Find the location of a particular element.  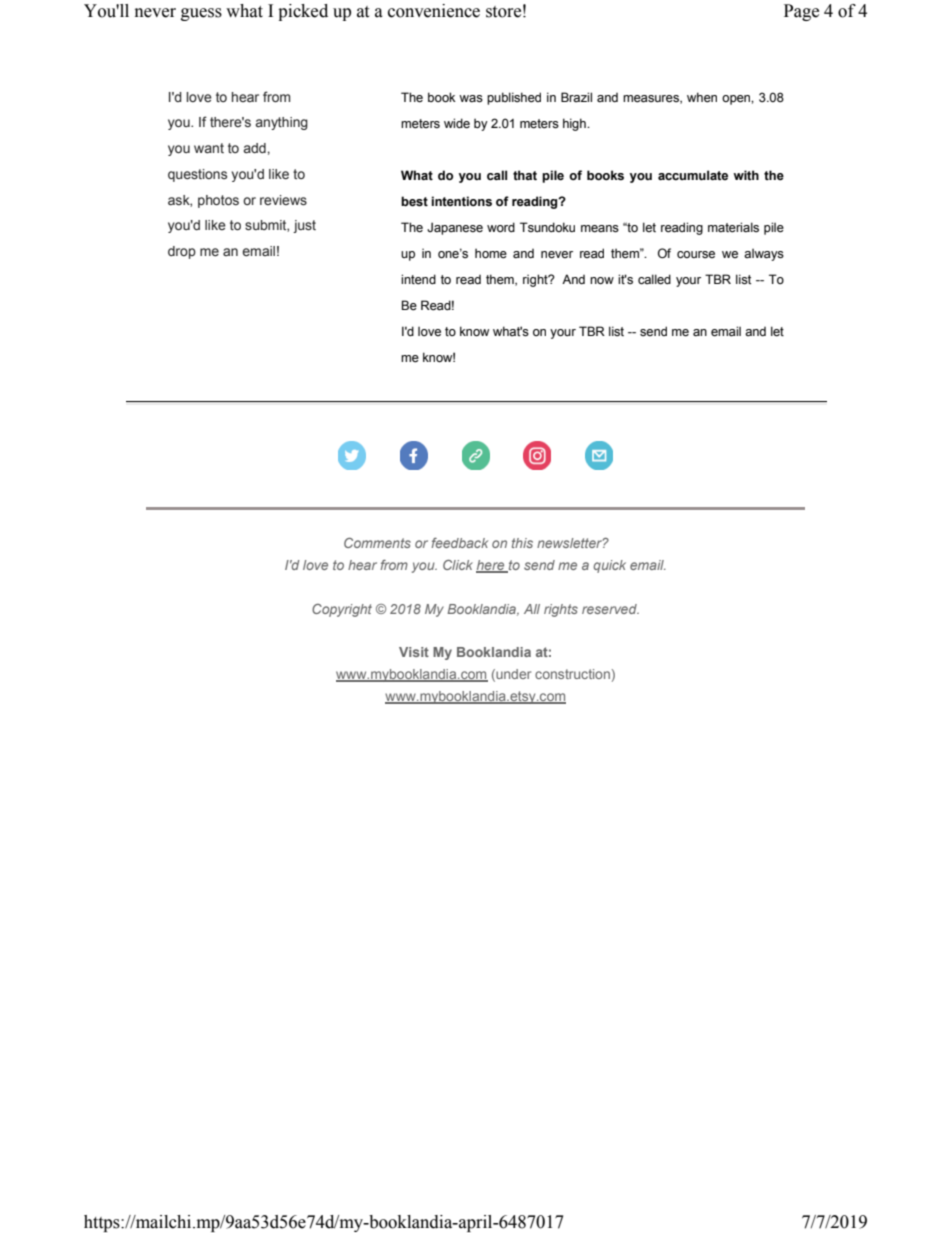

reserved is located at coordinates (610, 609).
